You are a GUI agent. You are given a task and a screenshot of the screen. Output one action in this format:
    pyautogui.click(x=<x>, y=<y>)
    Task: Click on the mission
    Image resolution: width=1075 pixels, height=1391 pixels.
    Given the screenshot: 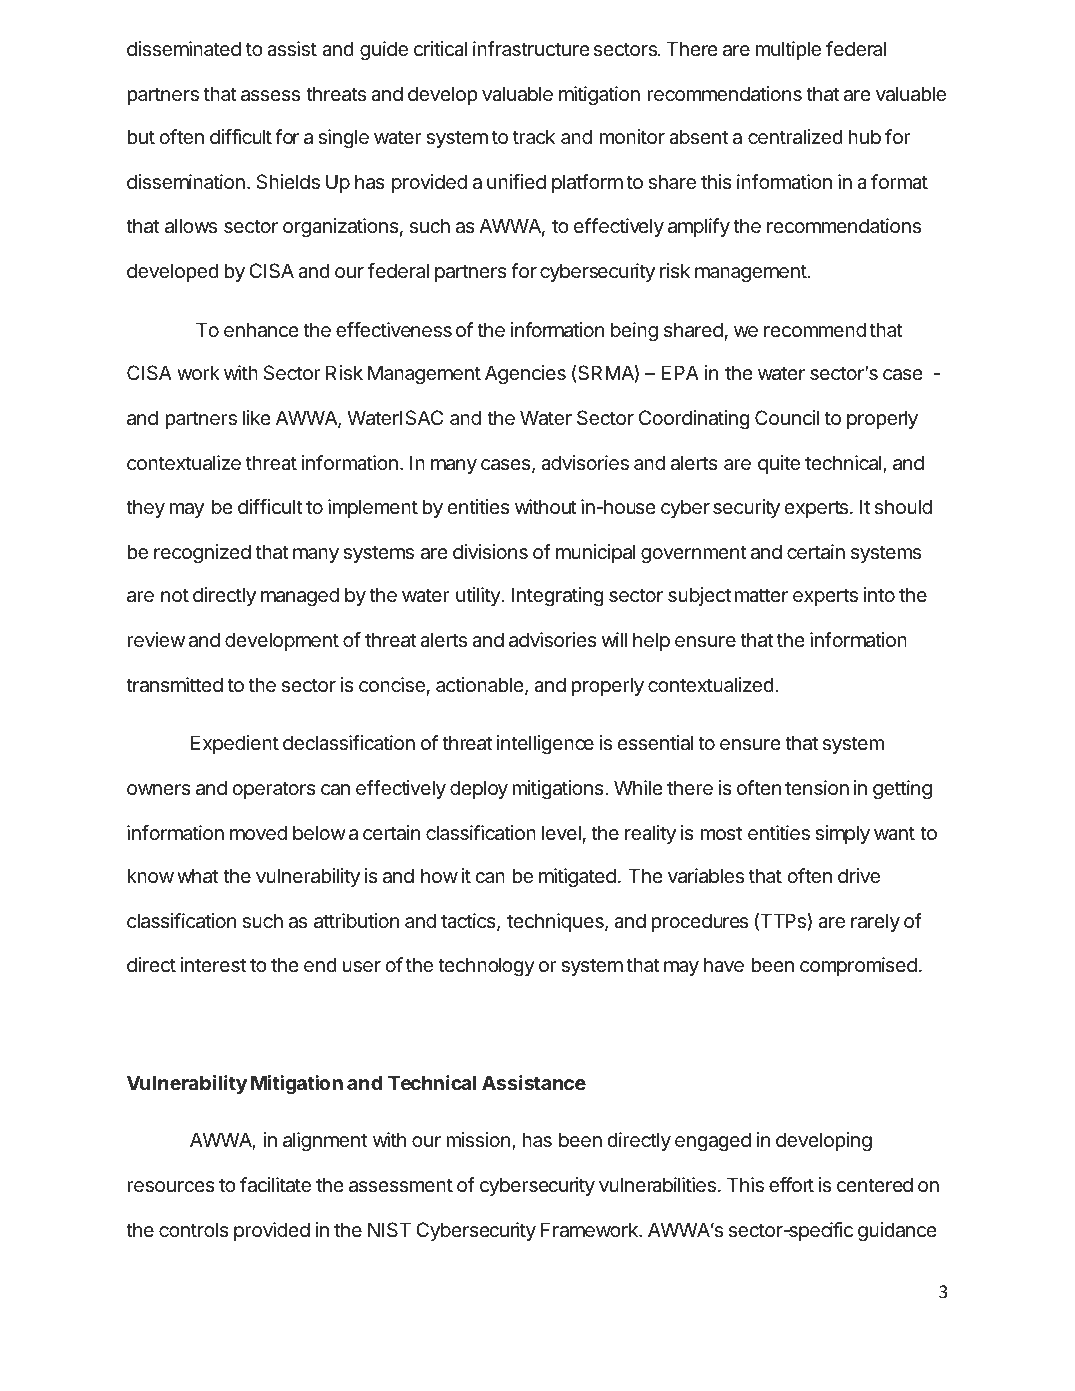 What is the action you would take?
    pyautogui.click(x=478, y=1139)
